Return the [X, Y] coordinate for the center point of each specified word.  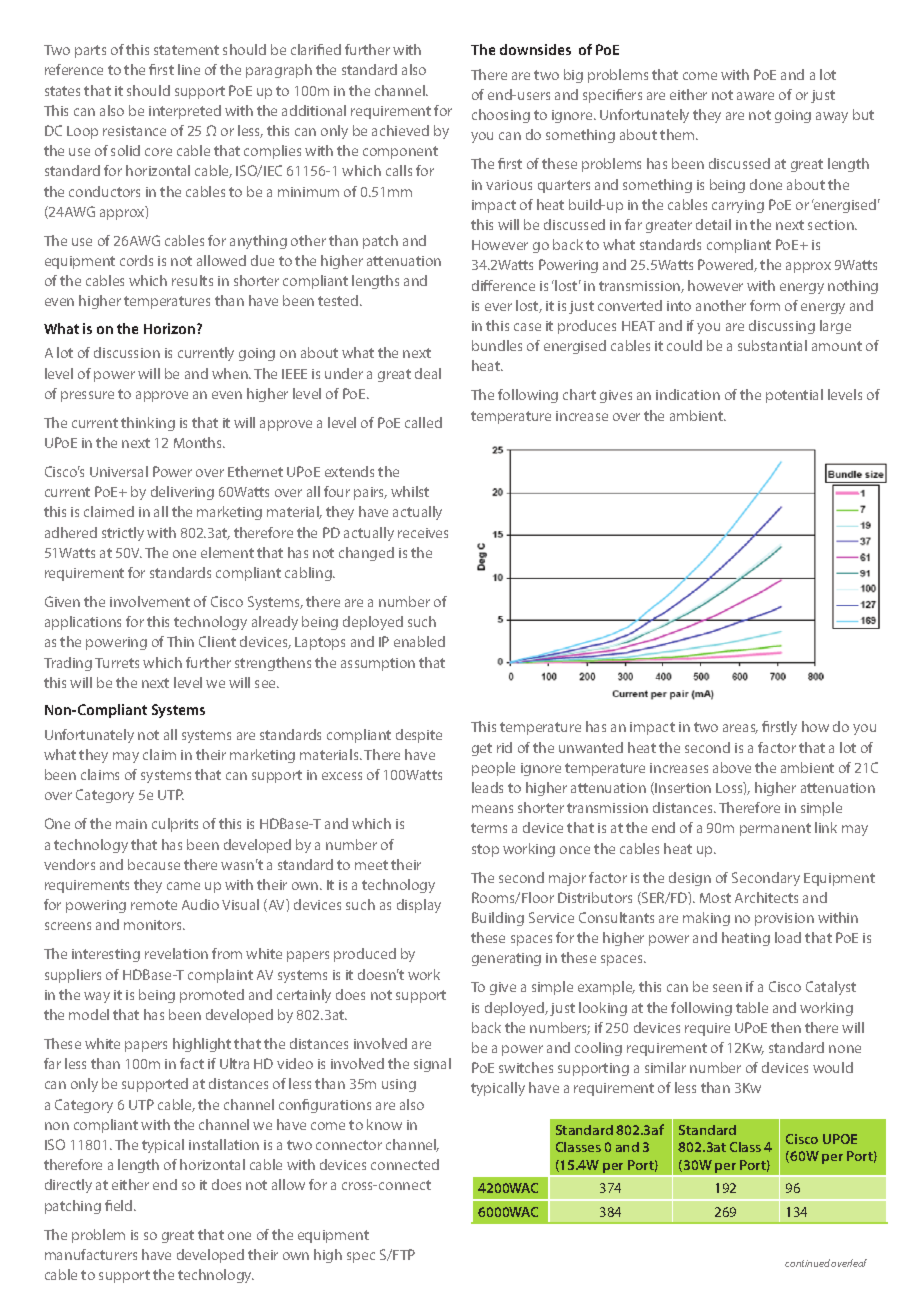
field [120, 1205]
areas [740, 729]
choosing [501, 116]
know [384, 1124]
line [189, 69]
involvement [150, 601]
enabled [419, 641]
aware [755, 96]
